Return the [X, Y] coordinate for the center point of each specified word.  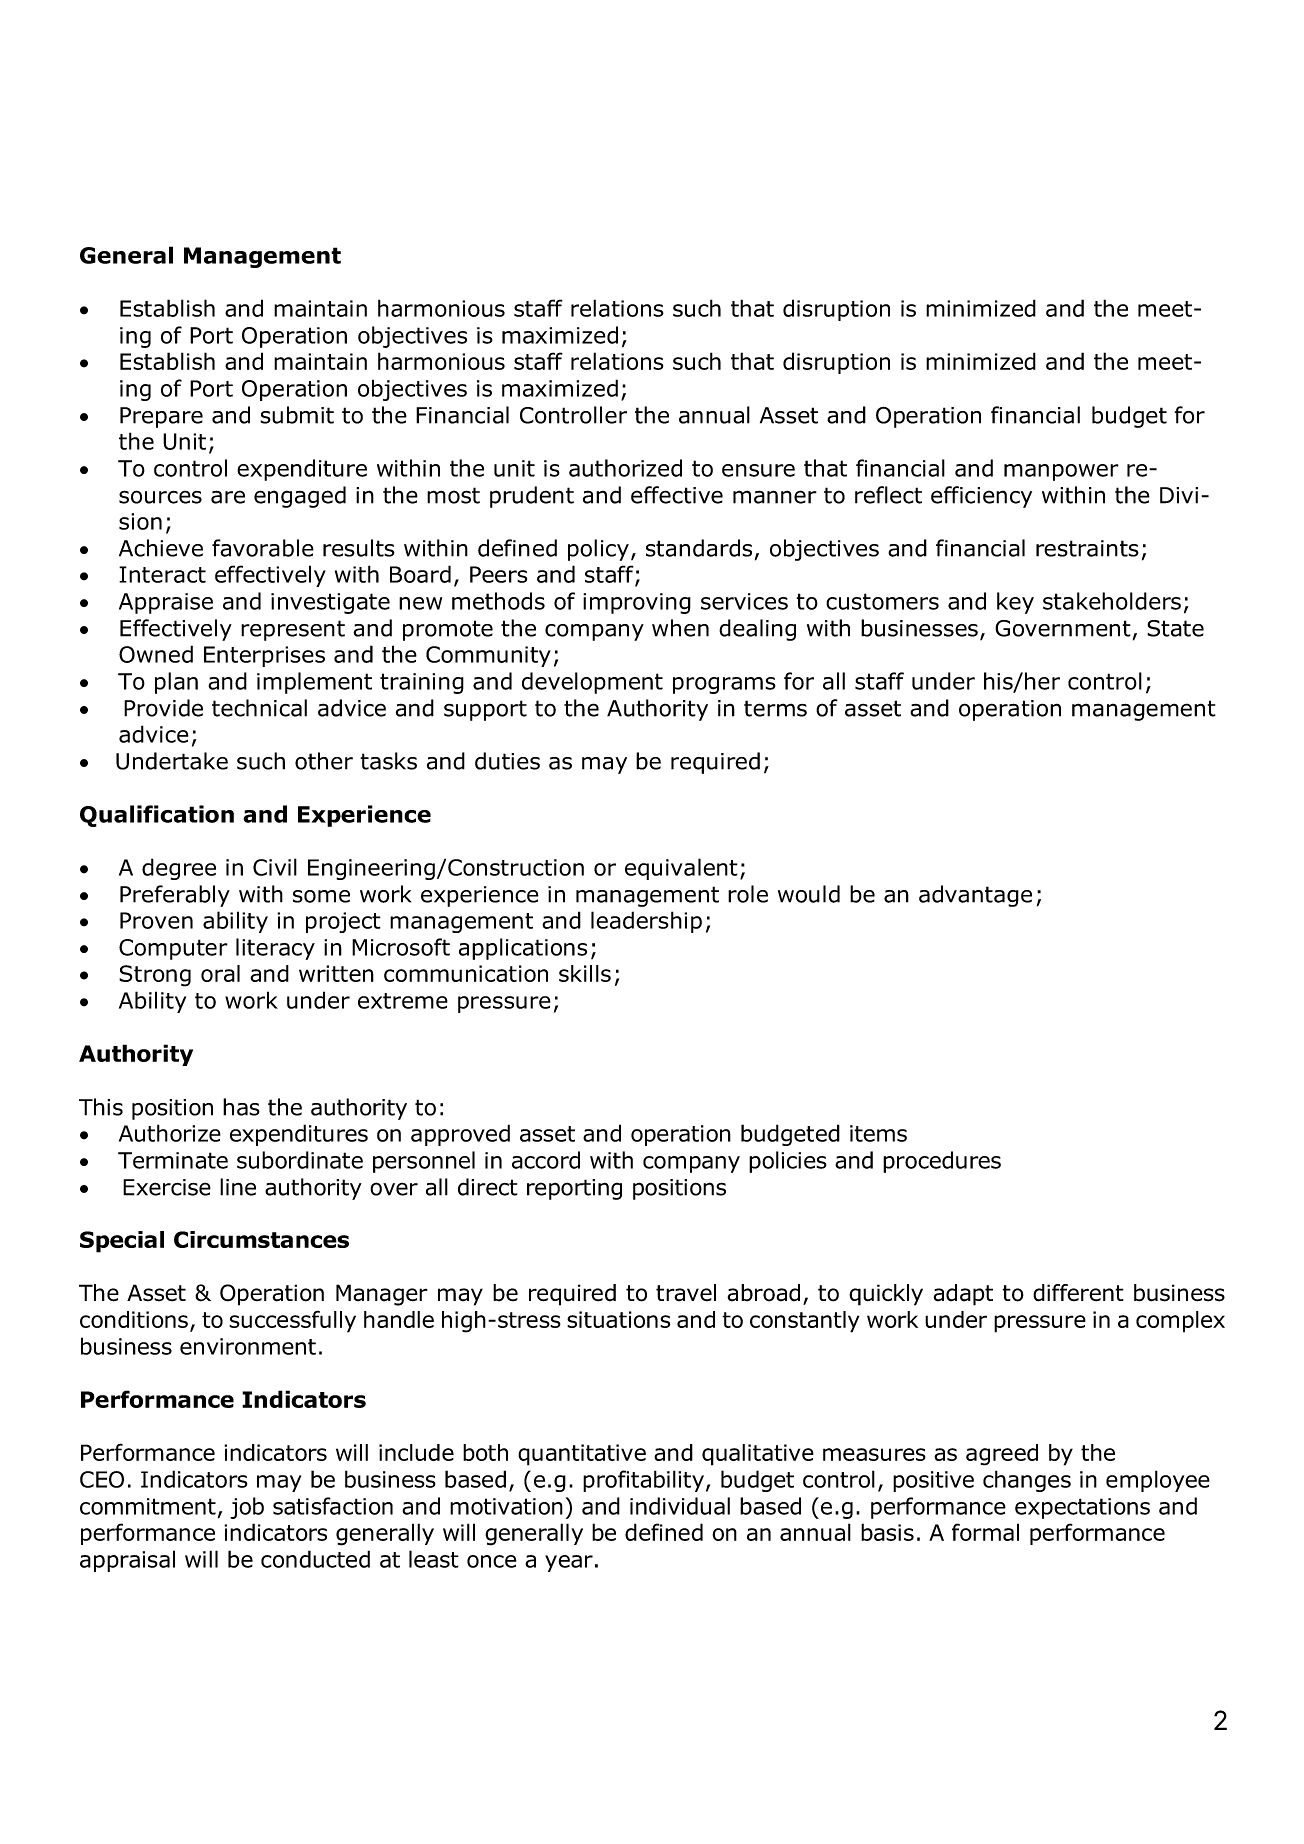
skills [585, 973]
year [569, 1563]
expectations [1082, 1508]
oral [220, 973]
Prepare [161, 417]
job [247, 1508]
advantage [975, 896]
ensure [758, 470]
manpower [1061, 472]
